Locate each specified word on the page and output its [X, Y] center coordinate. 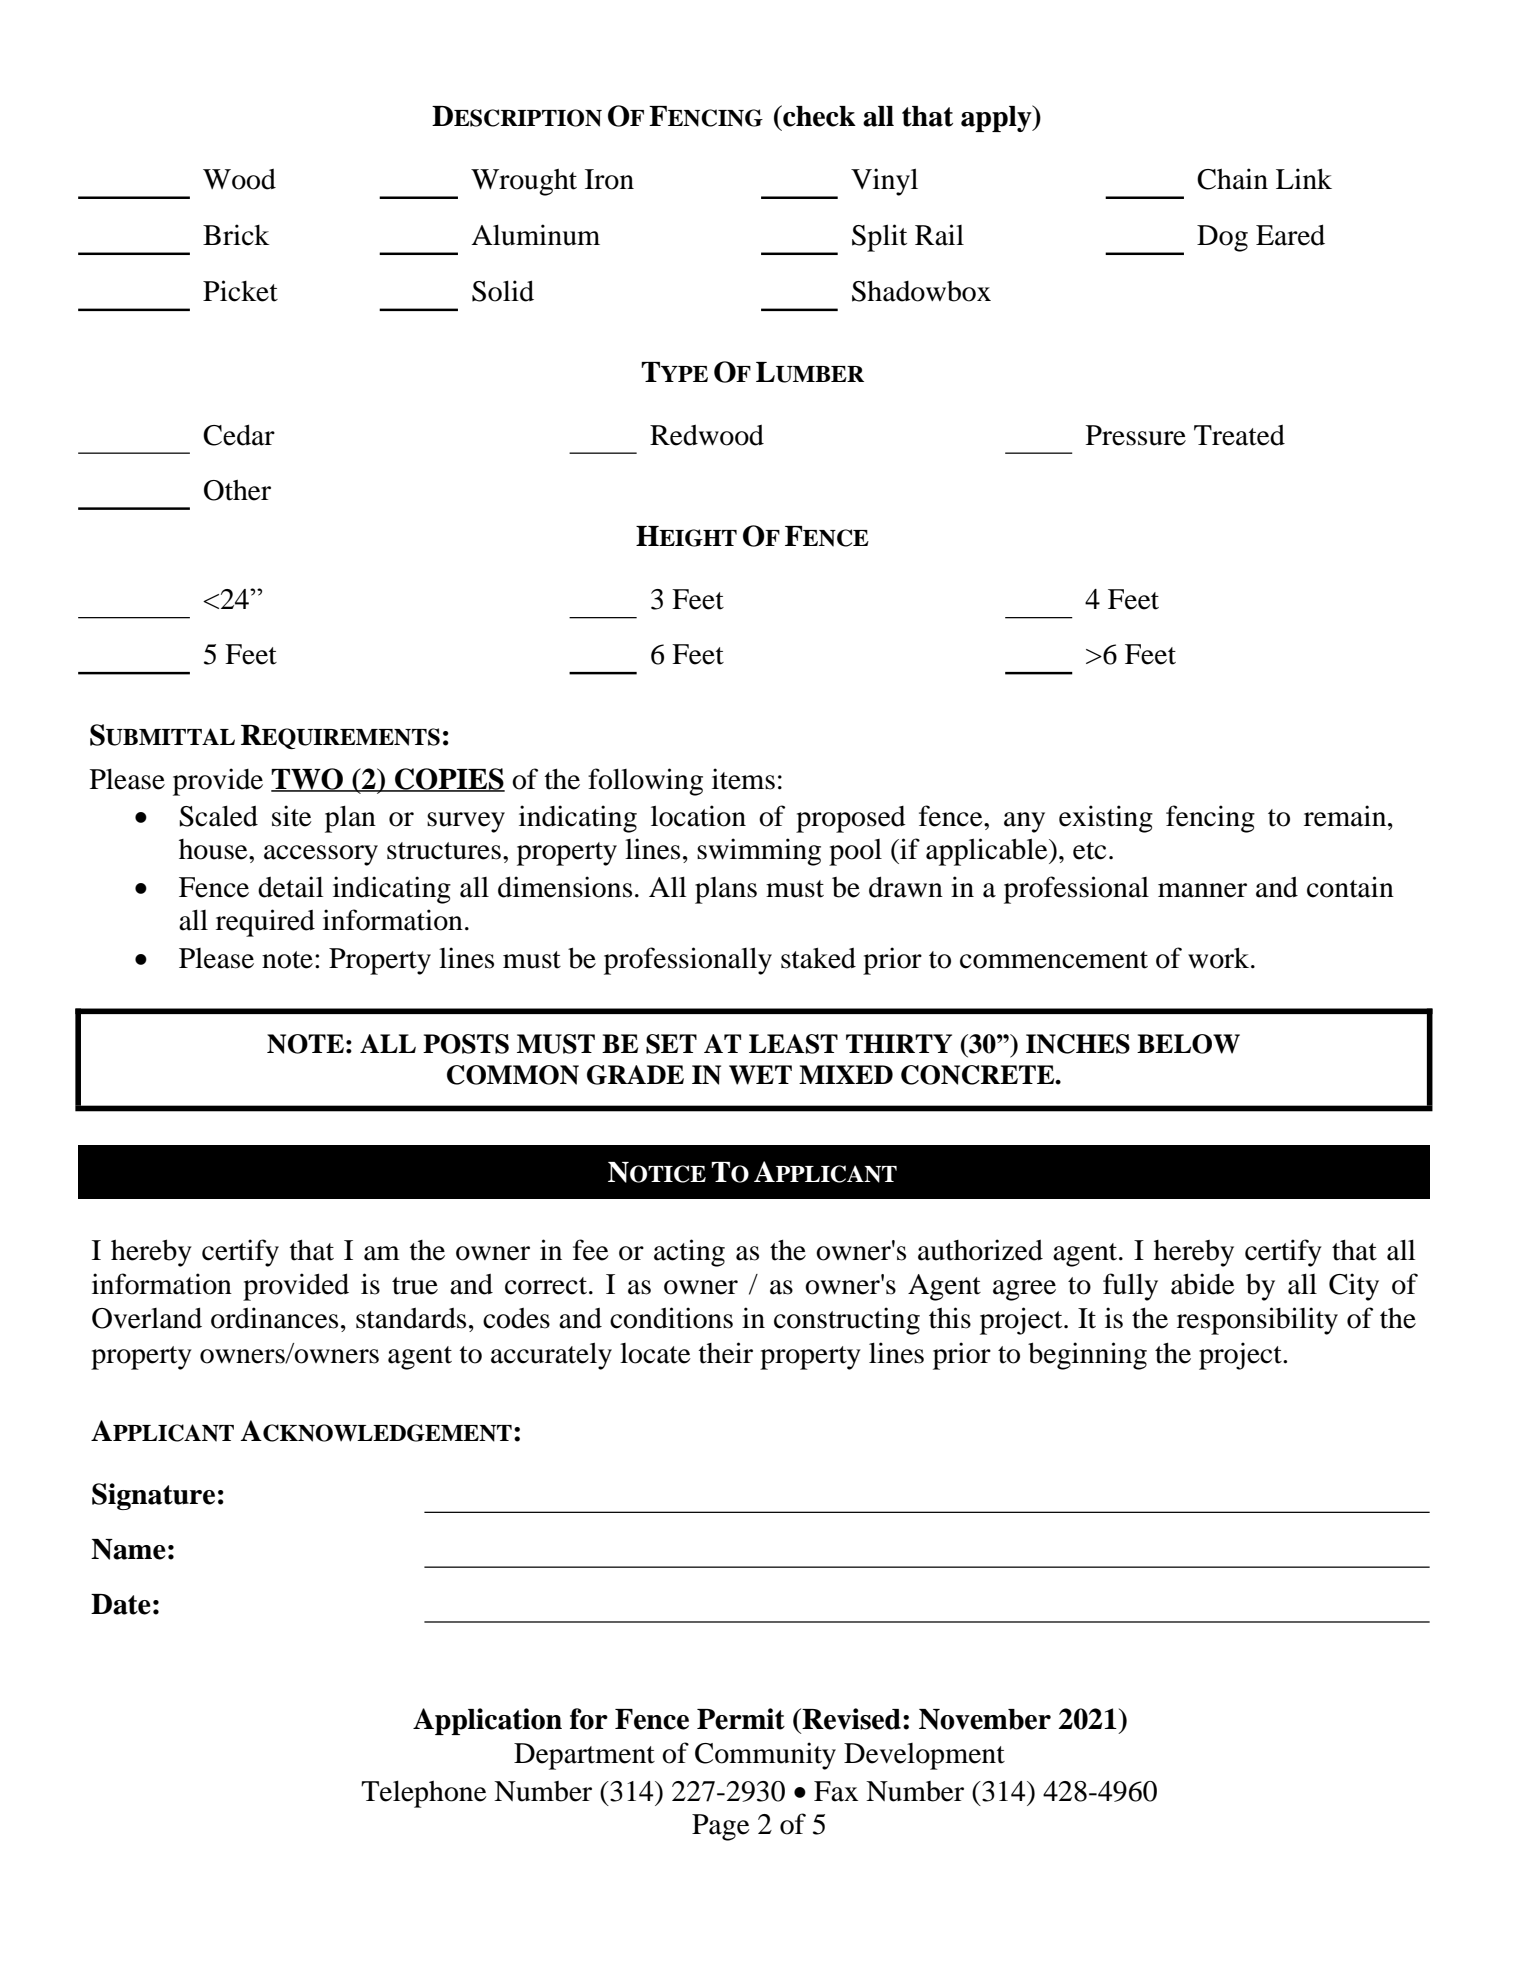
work [1220, 958]
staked [818, 958]
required [265, 923]
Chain [1232, 179]
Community [765, 1756]
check [818, 116]
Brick [236, 235]
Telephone [424, 1794]
